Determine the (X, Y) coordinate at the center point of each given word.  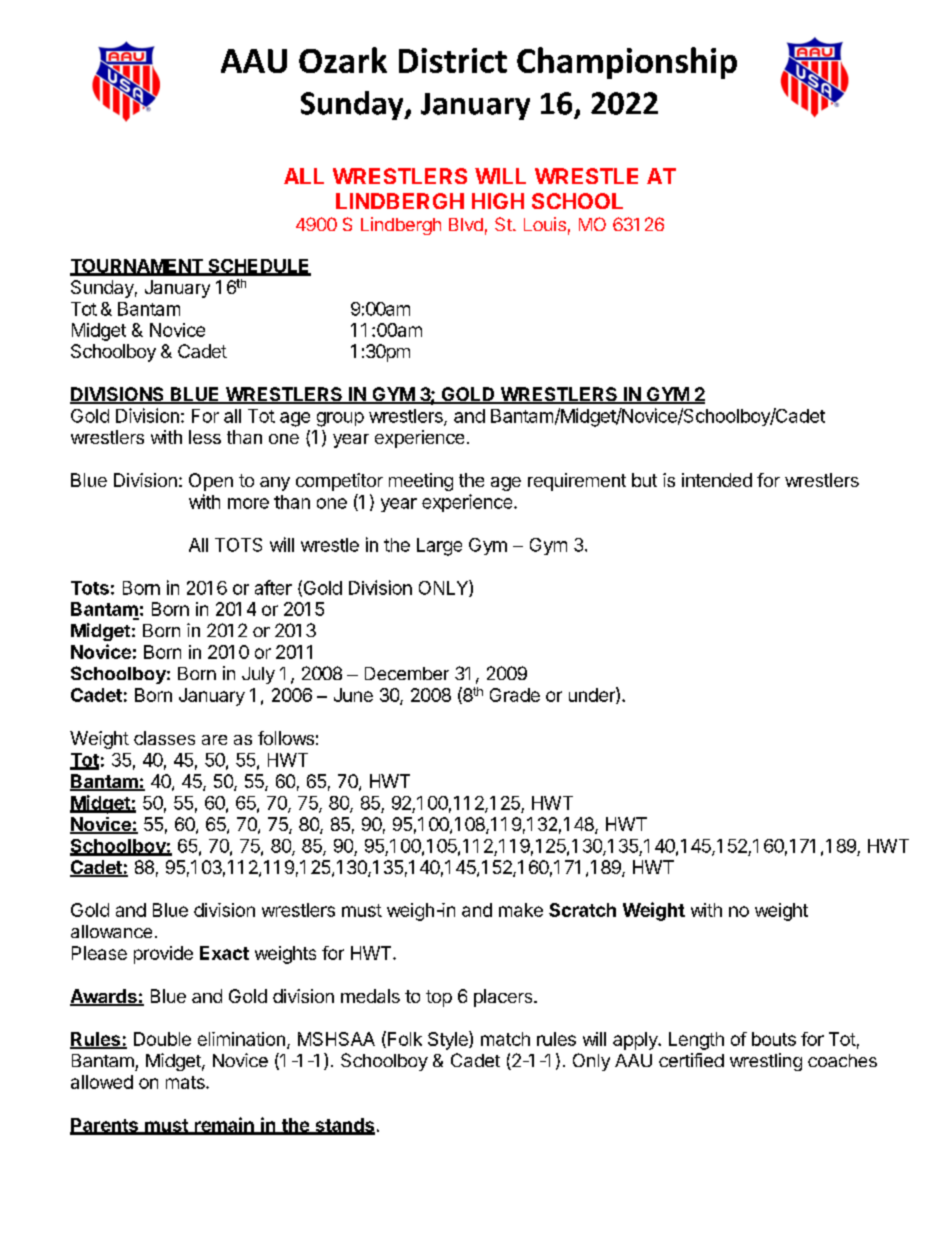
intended (717, 480)
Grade (515, 695)
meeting (421, 482)
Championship (627, 63)
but (644, 480)
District (453, 60)
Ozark (343, 60)
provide (163, 955)
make (521, 910)
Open (211, 482)
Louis (545, 224)
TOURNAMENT (137, 267)
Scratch (582, 910)
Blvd (466, 224)
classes (164, 738)
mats (186, 1082)
